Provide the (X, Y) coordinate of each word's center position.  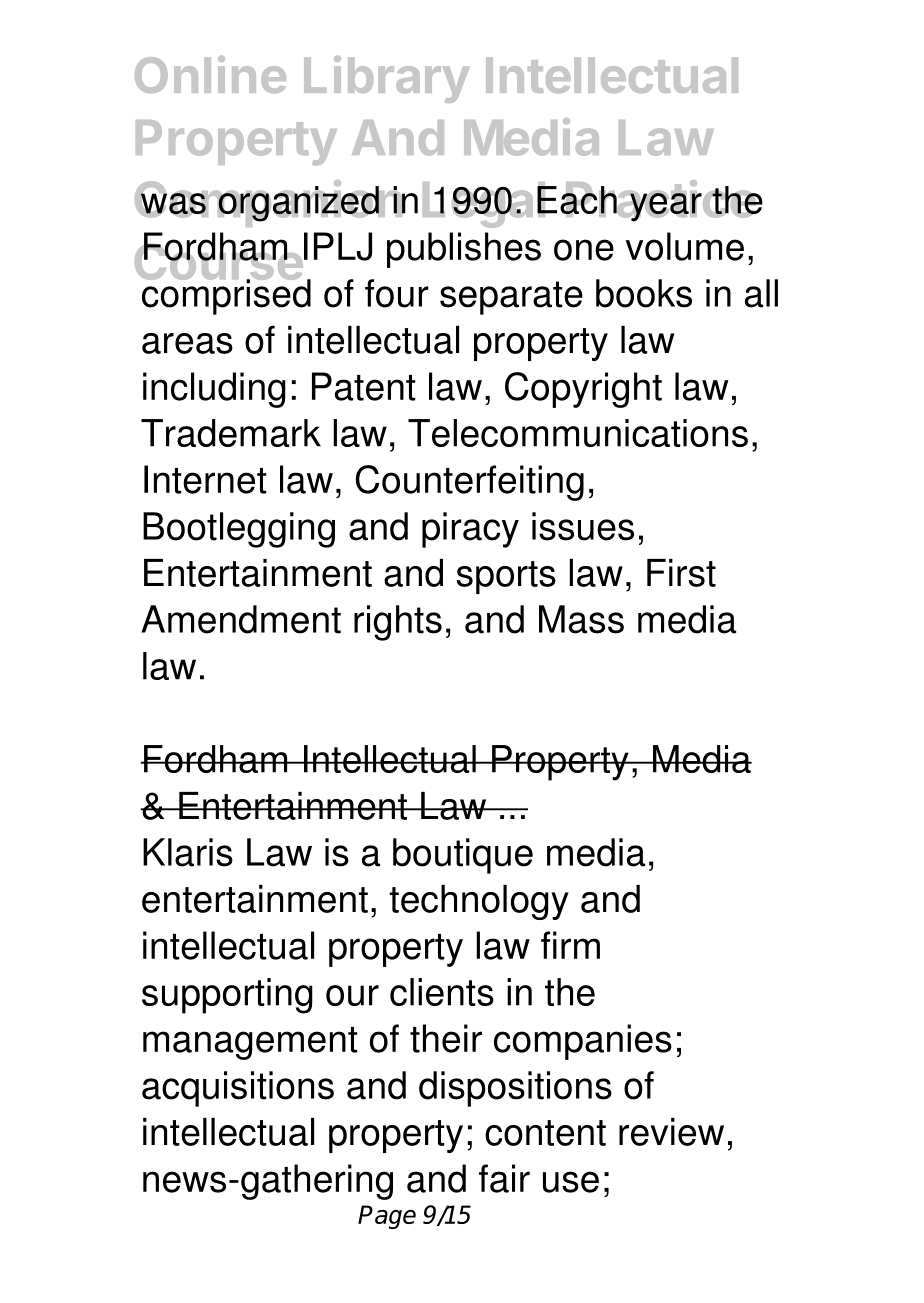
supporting (227, 996)
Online (210, 74)
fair (504, 1178)
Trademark (231, 433)
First (681, 573)
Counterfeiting (469, 483)
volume (685, 246)
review (671, 1132)
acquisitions (238, 1089)
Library (386, 79)
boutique (463, 856)
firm (570, 945)
